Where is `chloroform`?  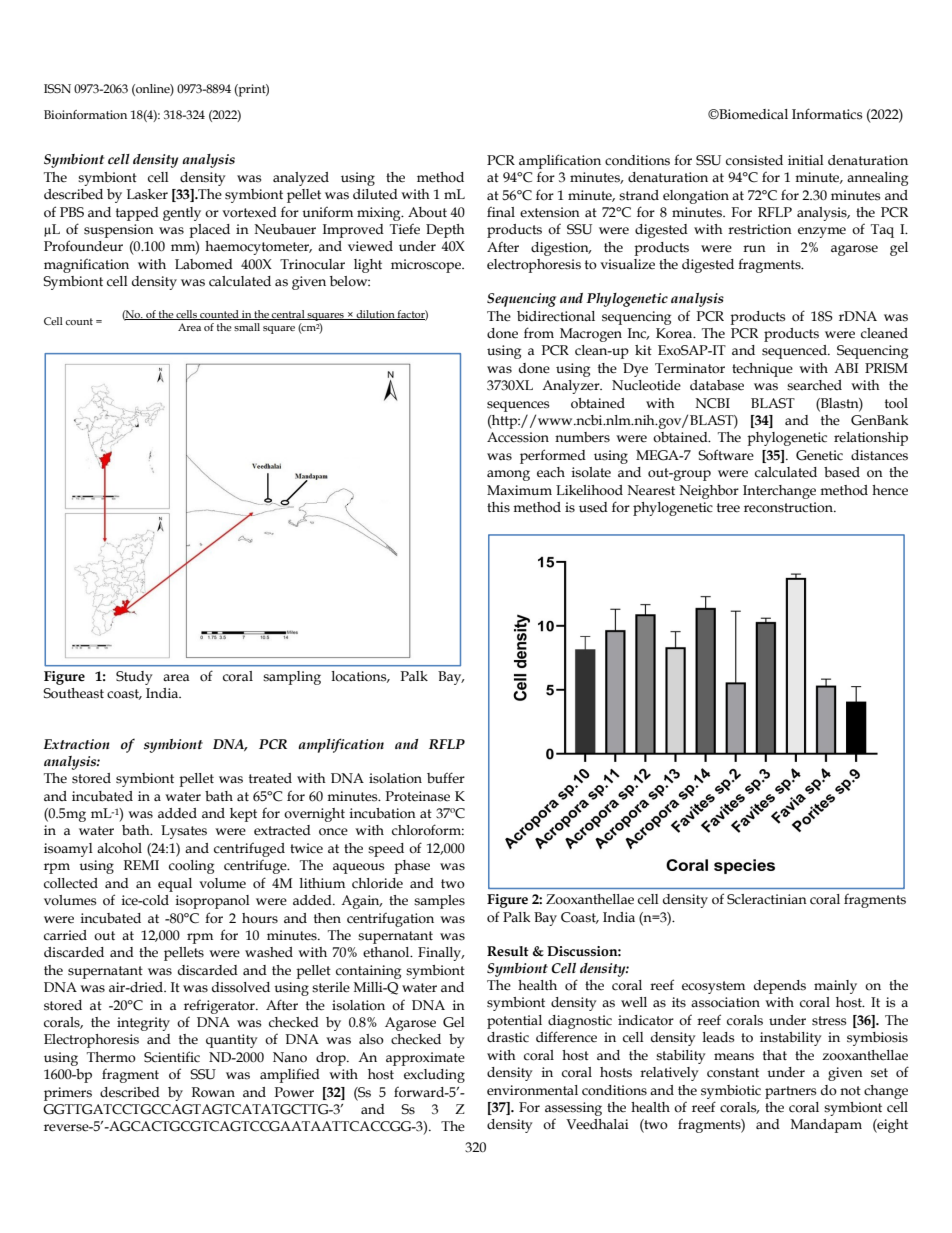 chloroform is located at coordinates (428, 830).
